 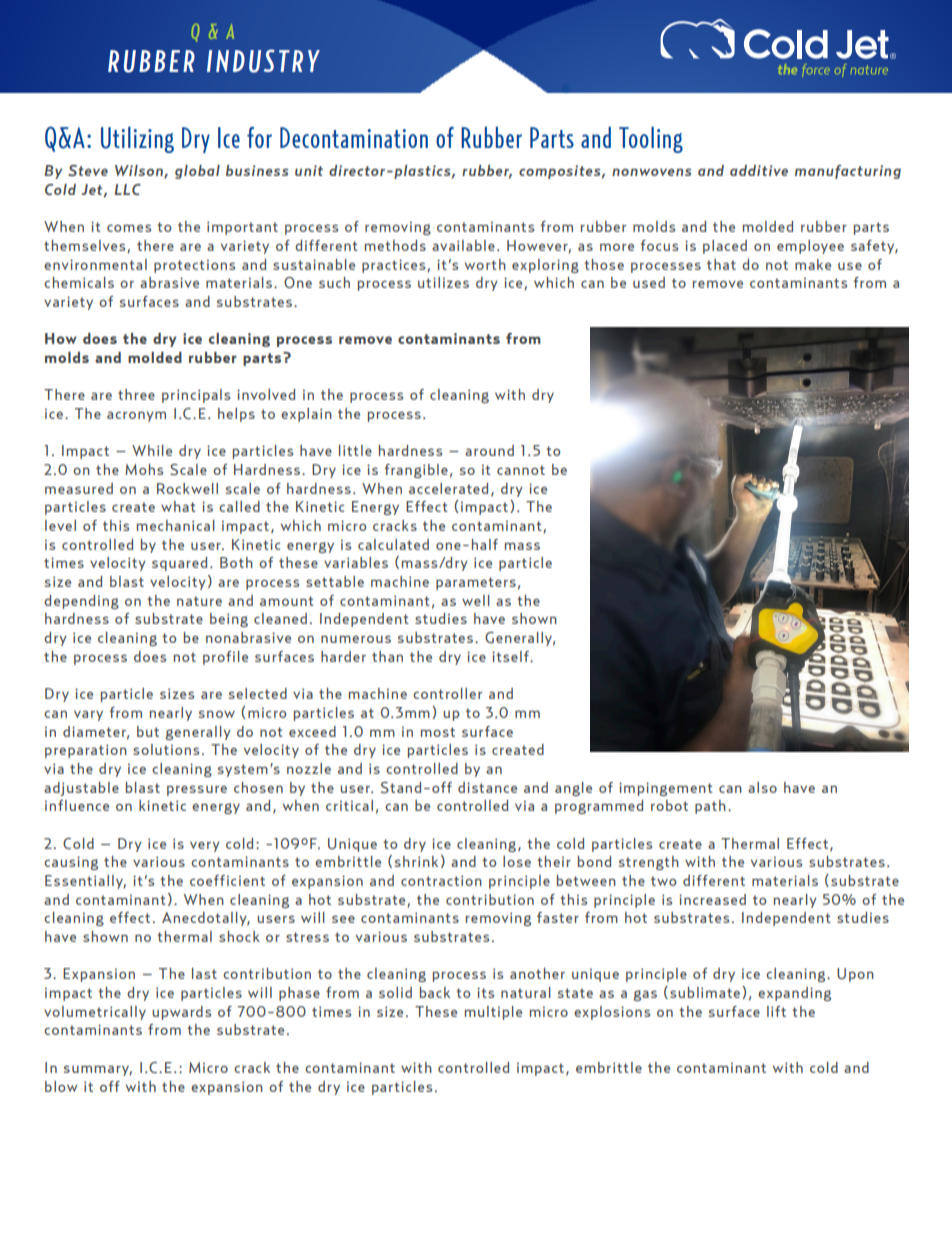 What do you see at coordinates (759, 170) in the image?
I see `additive` at bounding box center [759, 170].
